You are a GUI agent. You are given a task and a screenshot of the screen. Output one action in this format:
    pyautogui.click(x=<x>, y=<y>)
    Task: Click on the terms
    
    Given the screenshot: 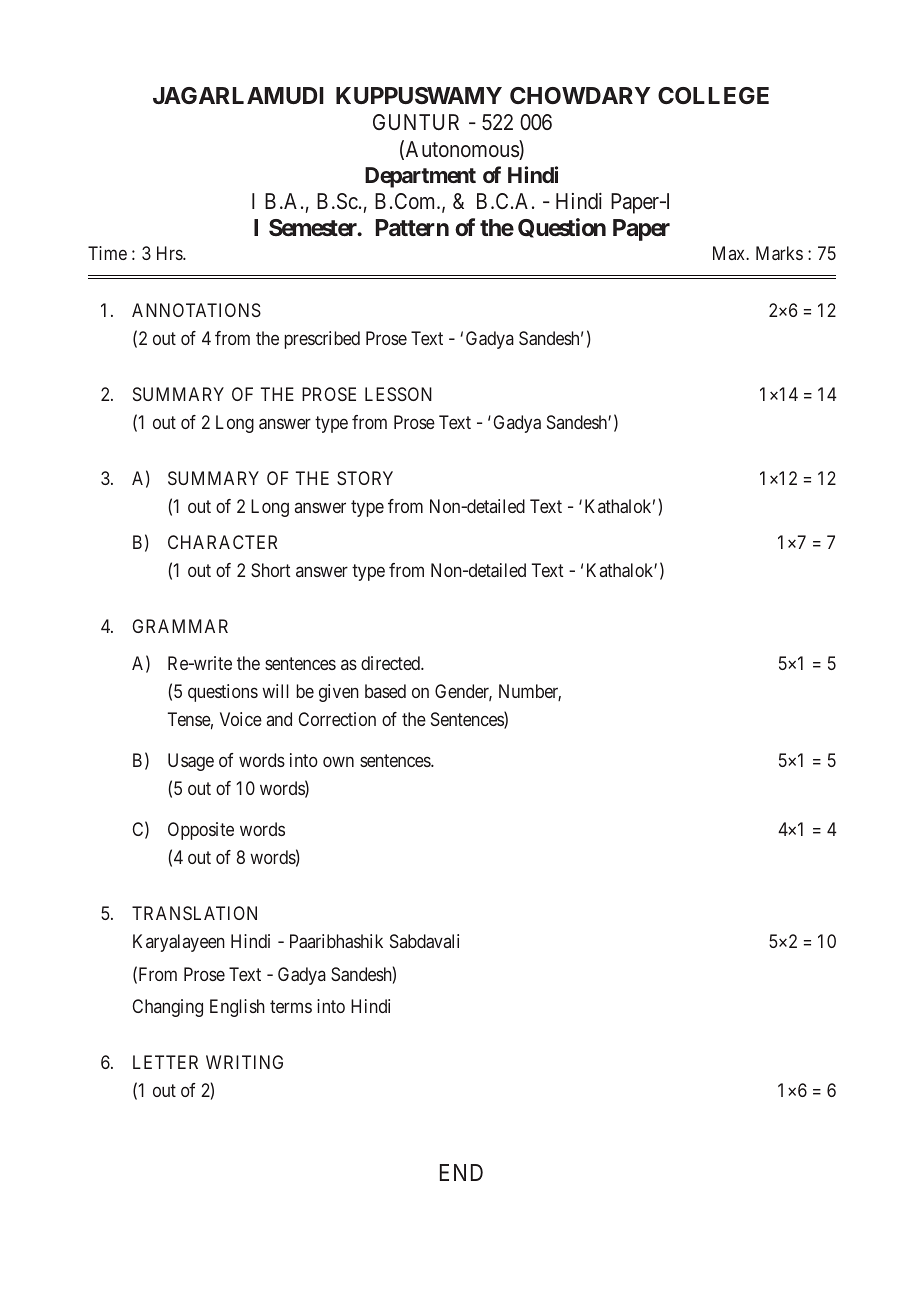 What is the action you would take?
    pyautogui.click(x=291, y=1006)
